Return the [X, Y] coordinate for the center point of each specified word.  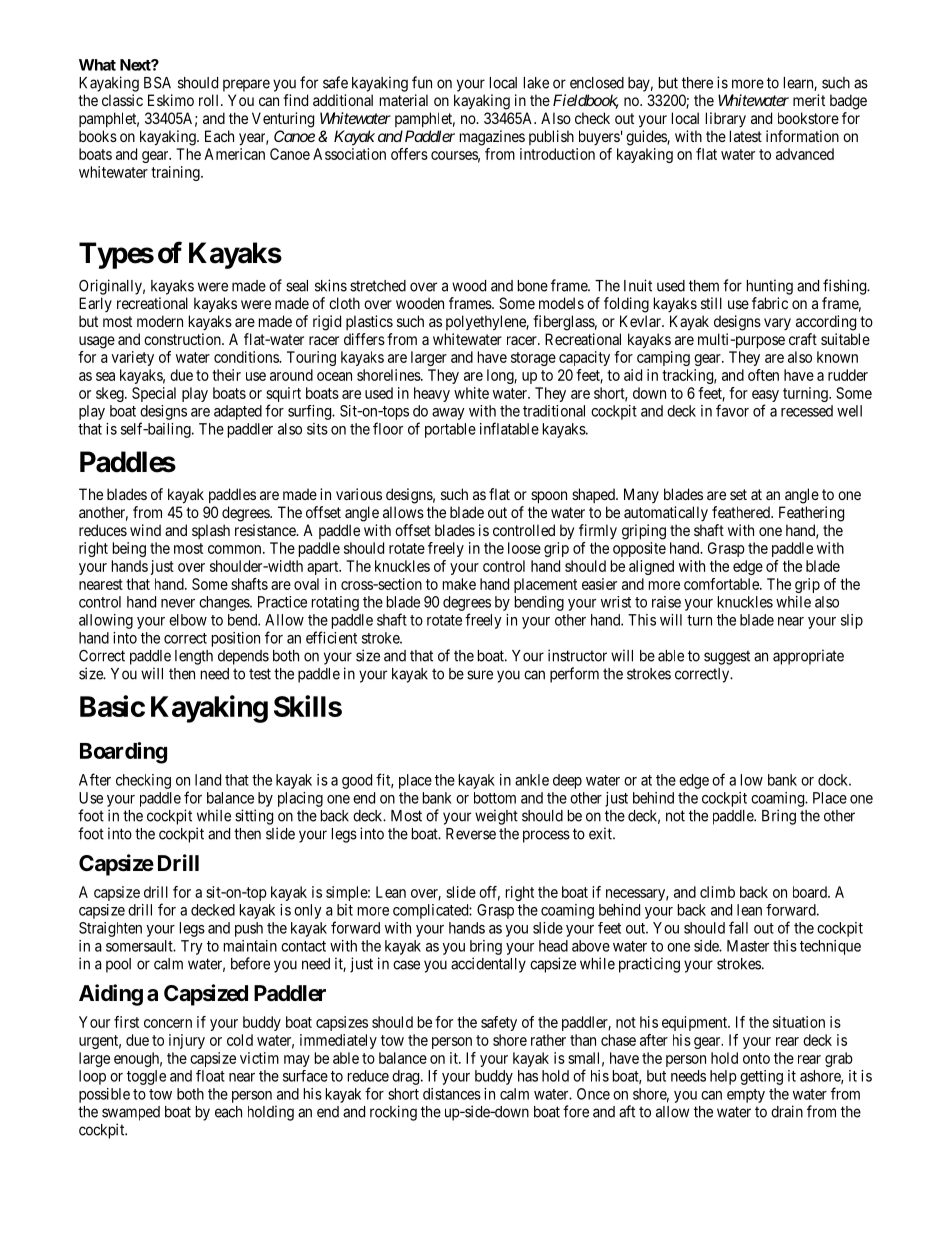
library [726, 119]
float [210, 1076]
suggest [727, 657]
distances [452, 1094]
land [208, 780]
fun [422, 82]
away [448, 414]
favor [732, 410]
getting [761, 1077]
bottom [495, 798]
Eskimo [171, 100]
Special [154, 394]
